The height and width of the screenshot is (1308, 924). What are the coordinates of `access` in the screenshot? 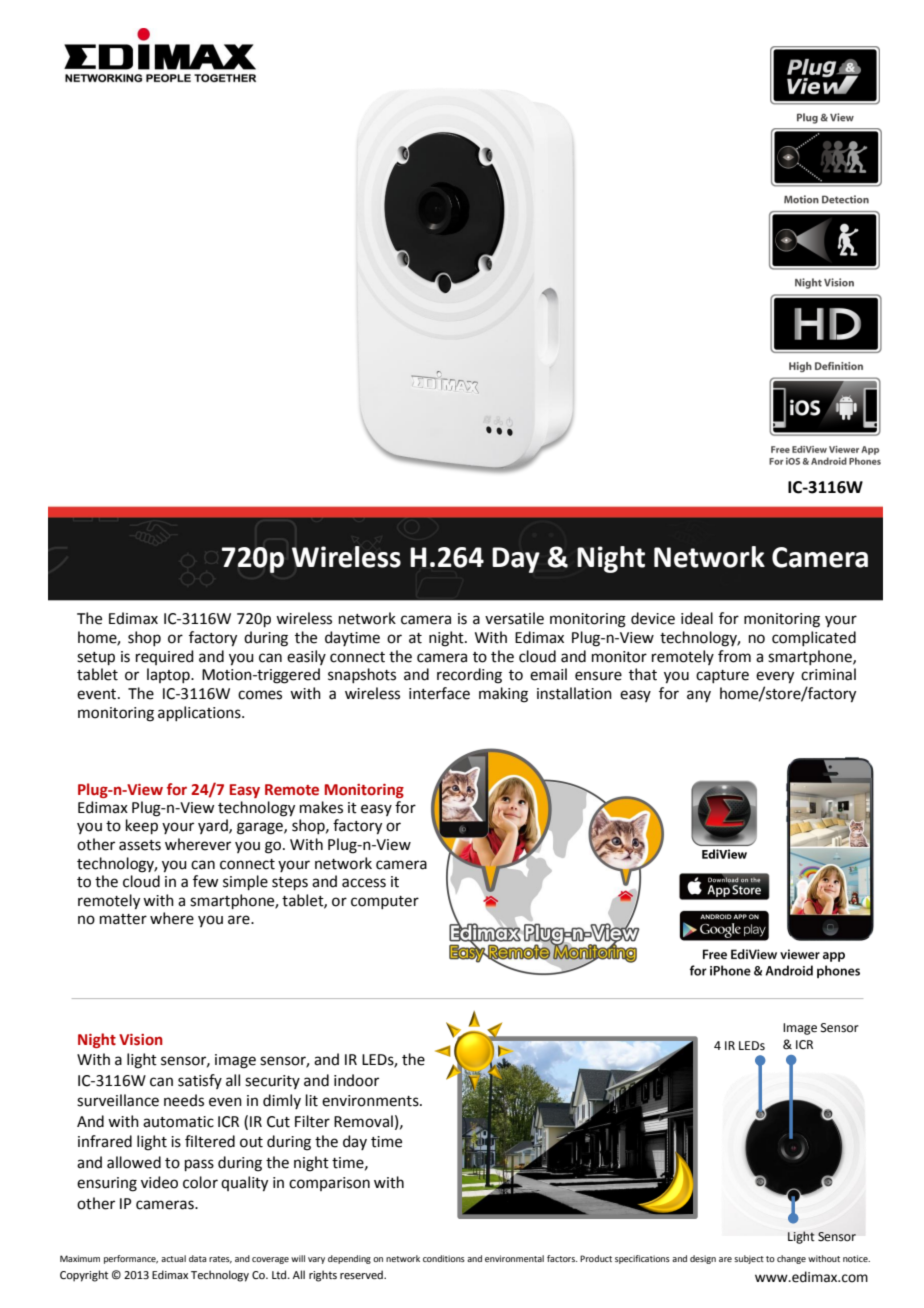 It's located at (364, 883).
